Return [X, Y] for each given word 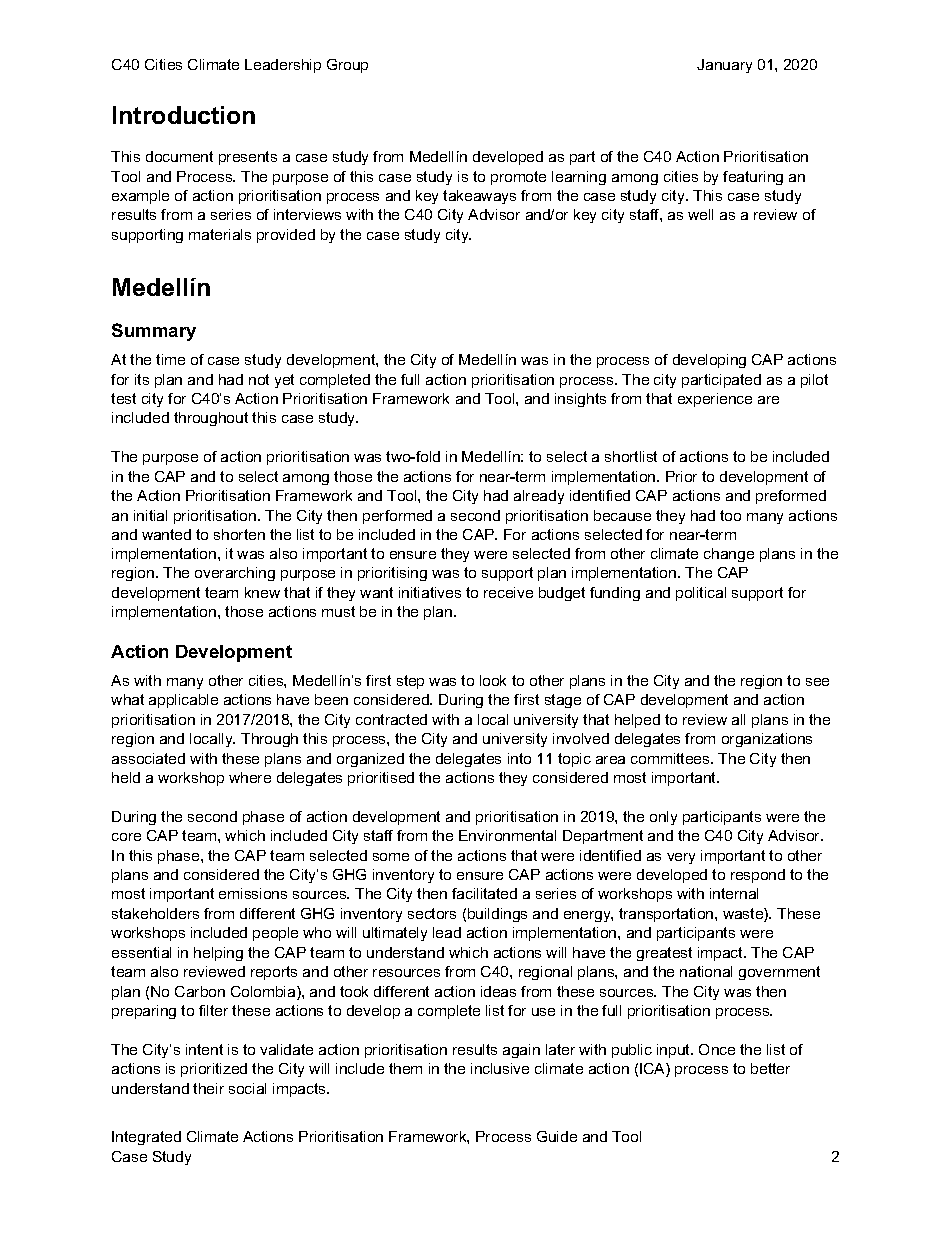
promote [518, 178]
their [208, 1088]
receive [508, 592]
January [724, 66]
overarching [235, 574]
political [701, 594]
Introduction [184, 115]
